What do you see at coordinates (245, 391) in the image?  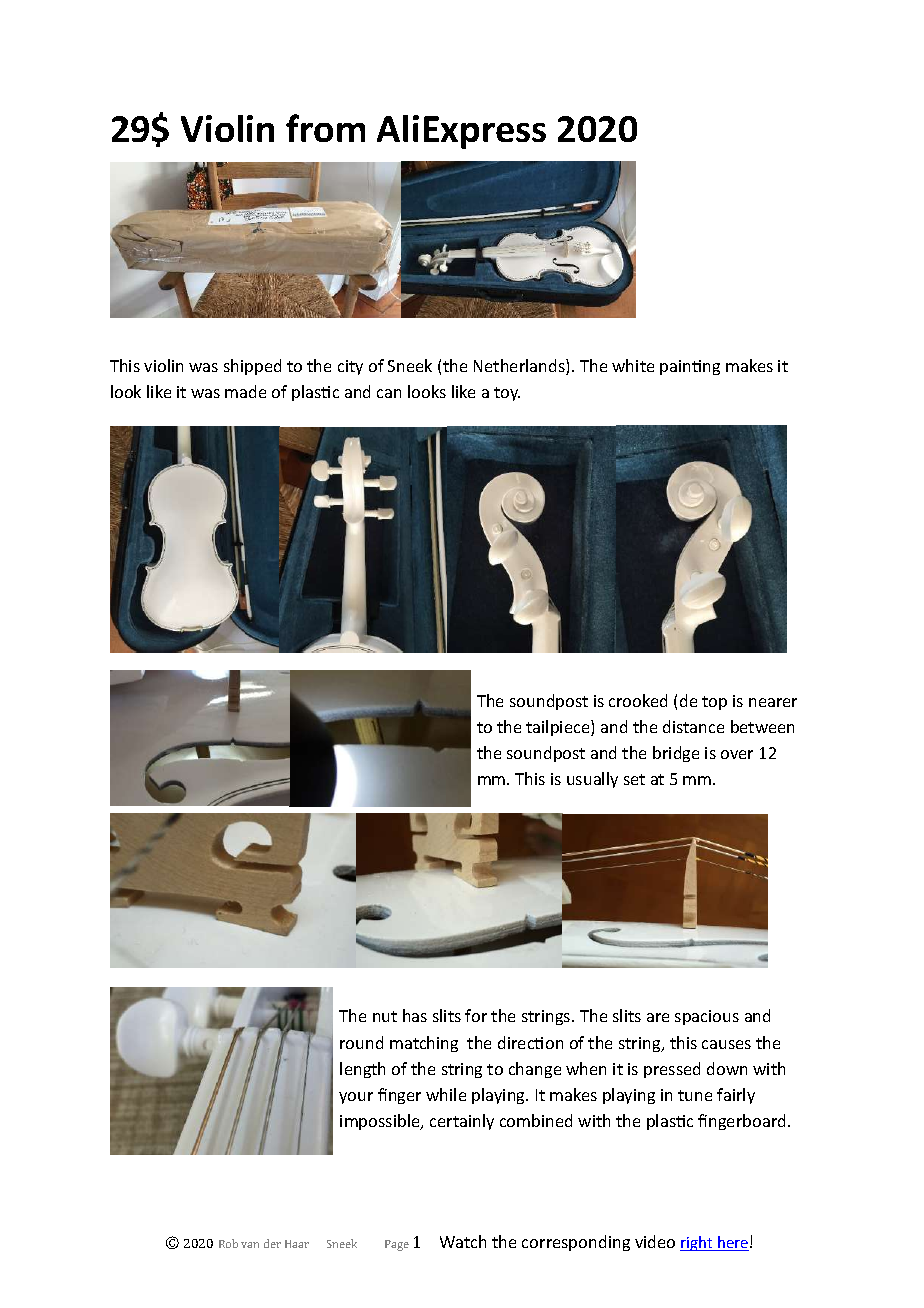 I see `made` at bounding box center [245, 391].
